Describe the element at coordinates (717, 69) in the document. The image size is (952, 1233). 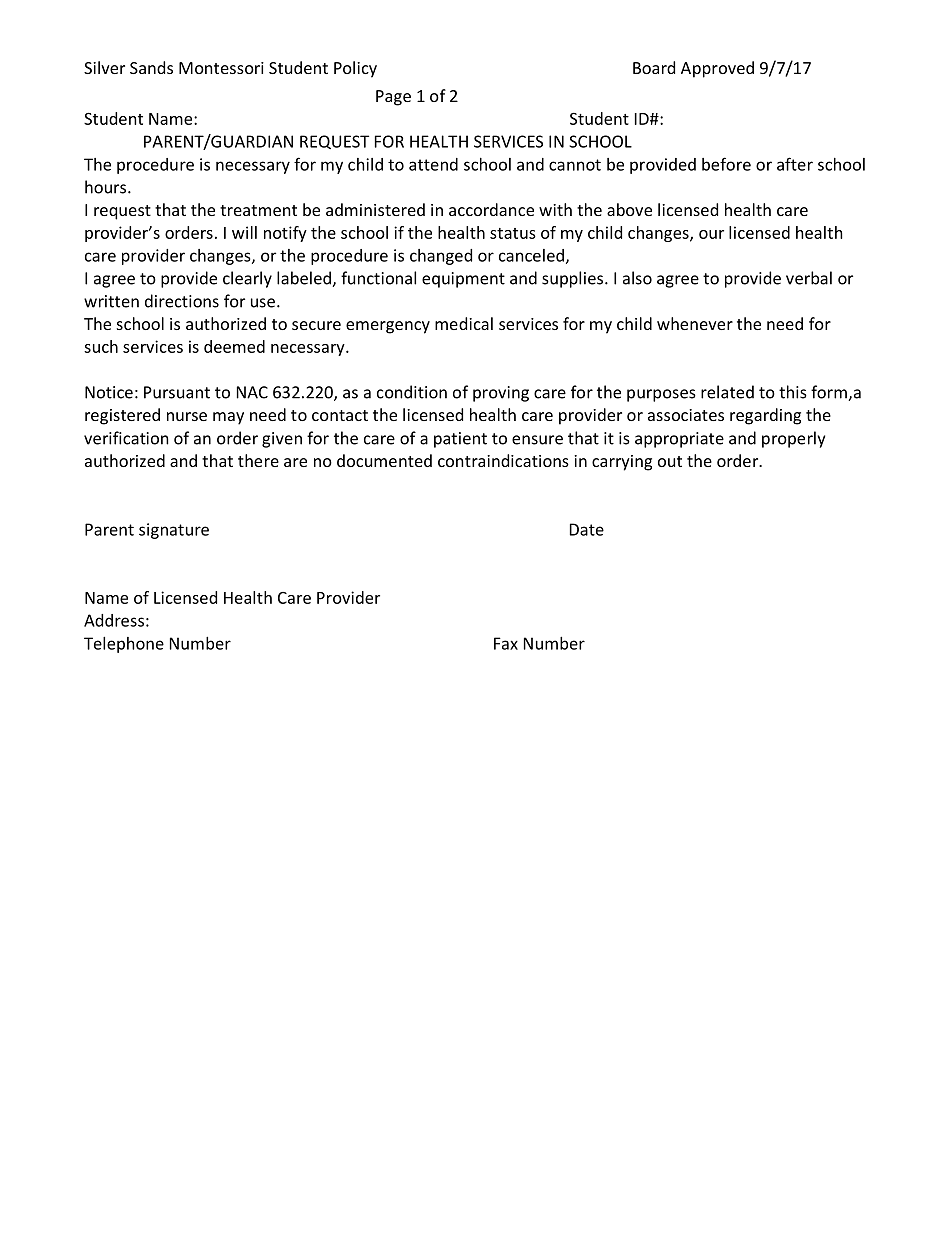
I see `Approved` at that location.
